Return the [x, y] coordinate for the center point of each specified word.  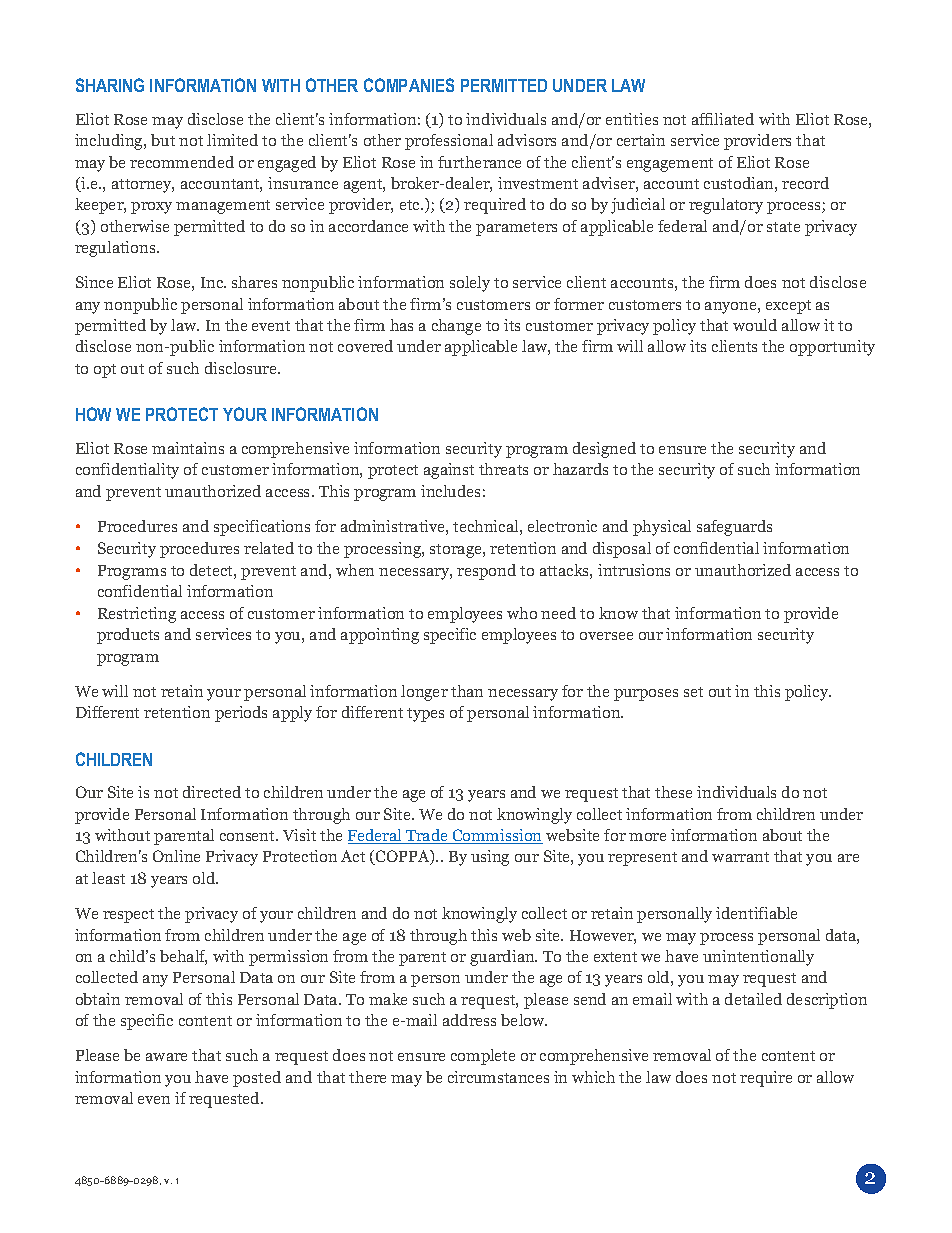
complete [483, 1057]
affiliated [723, 119]
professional [449, 142]
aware [166, 1057]
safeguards [734, 528]
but [163, 140]
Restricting [137, 615]
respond [486, 572]
